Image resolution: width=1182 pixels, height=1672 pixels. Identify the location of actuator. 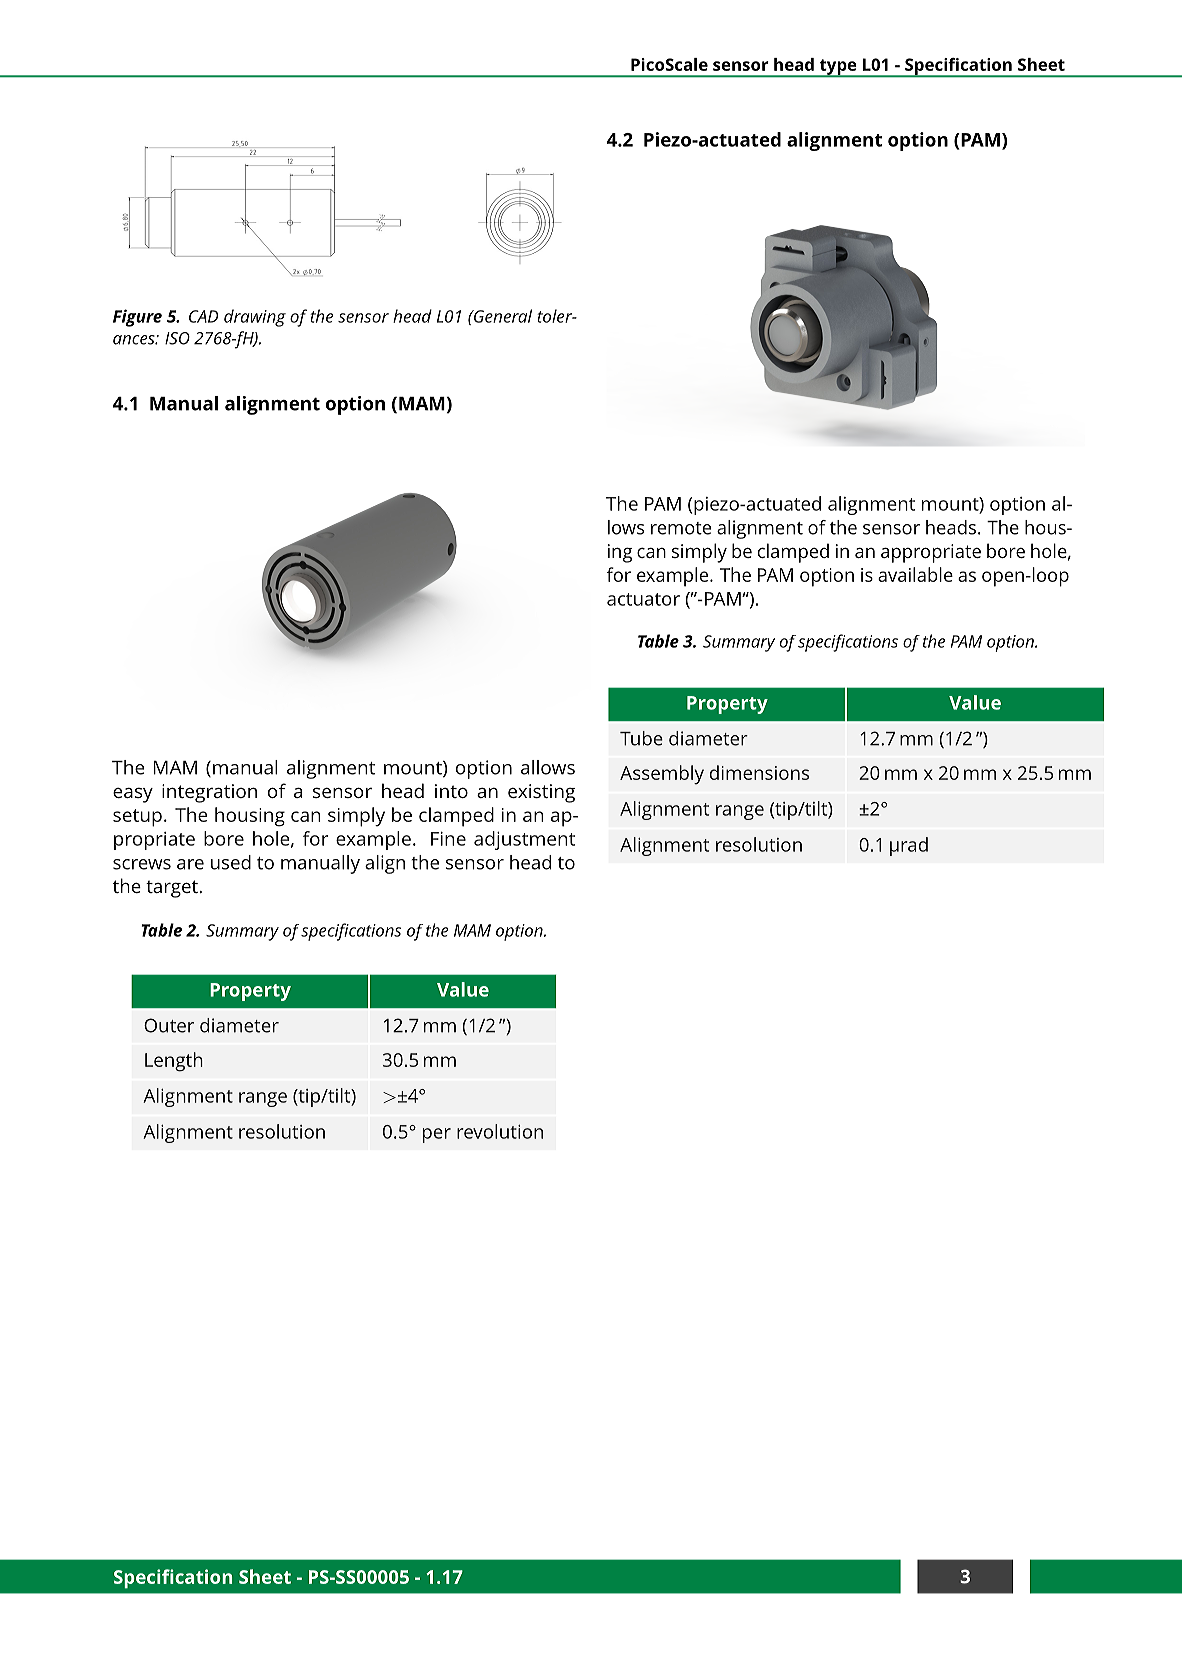
(643, 599).
